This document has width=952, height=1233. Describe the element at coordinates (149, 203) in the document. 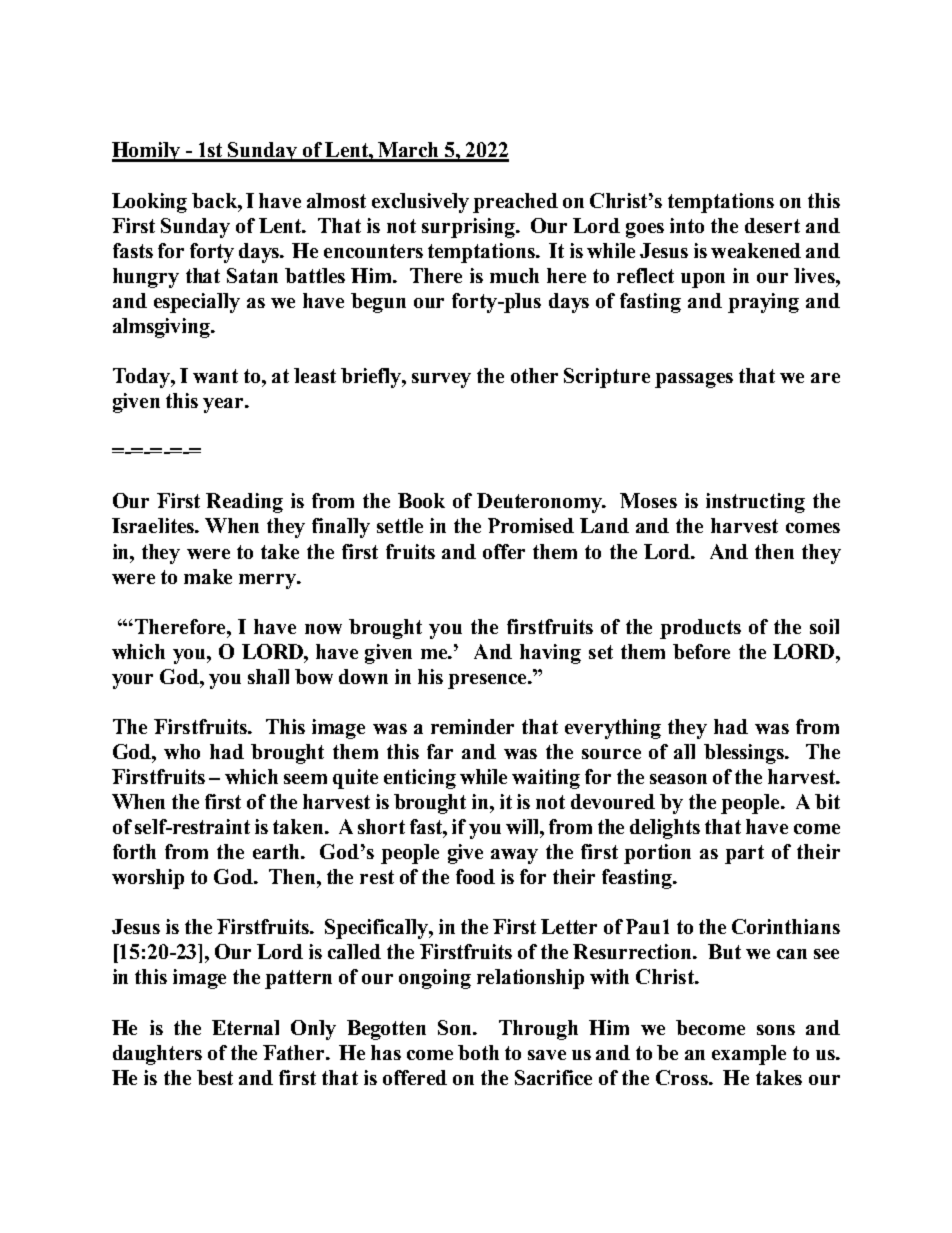

I see `Looking` at that location.
